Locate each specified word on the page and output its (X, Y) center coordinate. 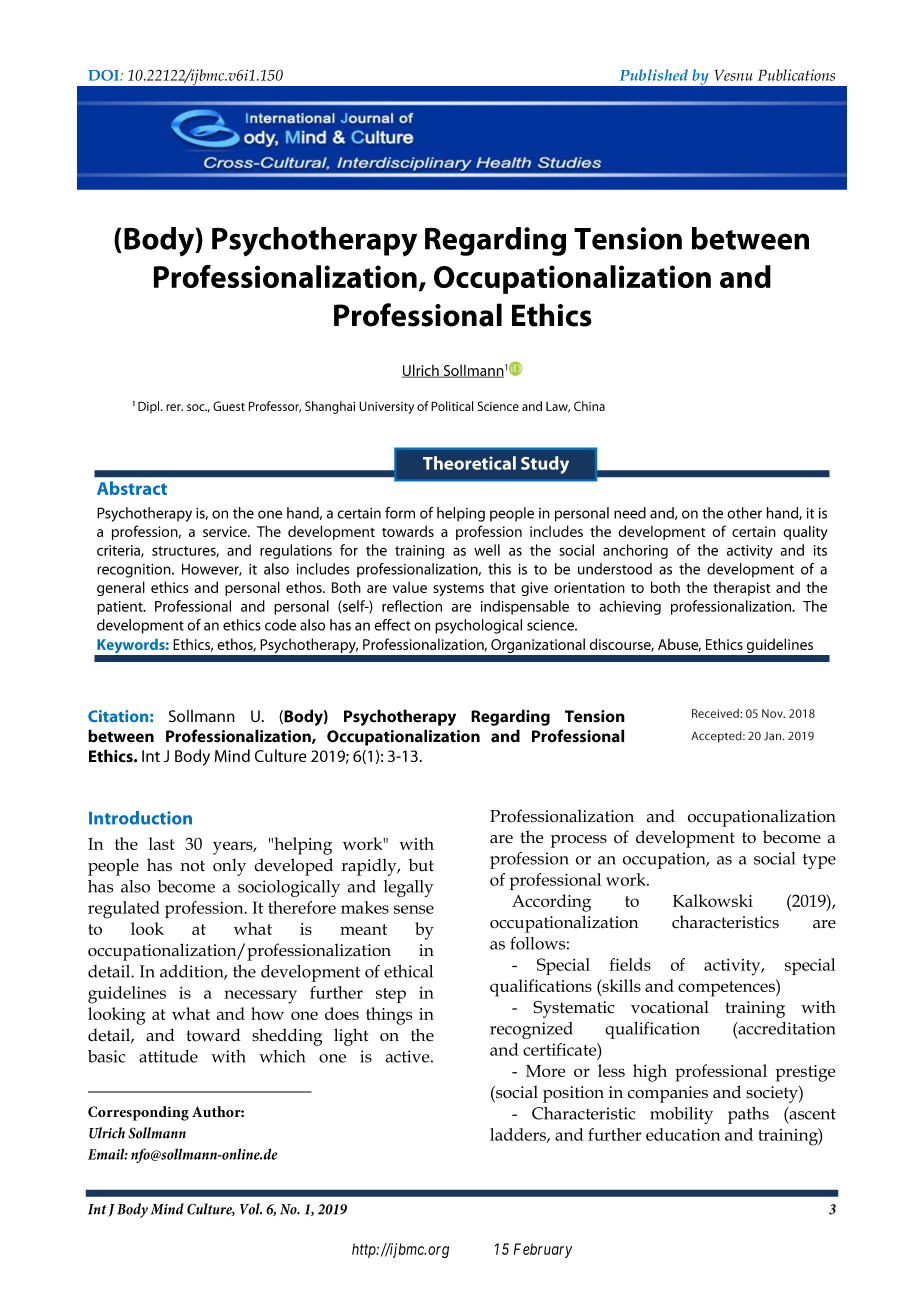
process (579, 841)
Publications (796, 75)
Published (654, 75)
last (162, 843)
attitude (168, 1056)
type (819, 861)
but (421, 865)
